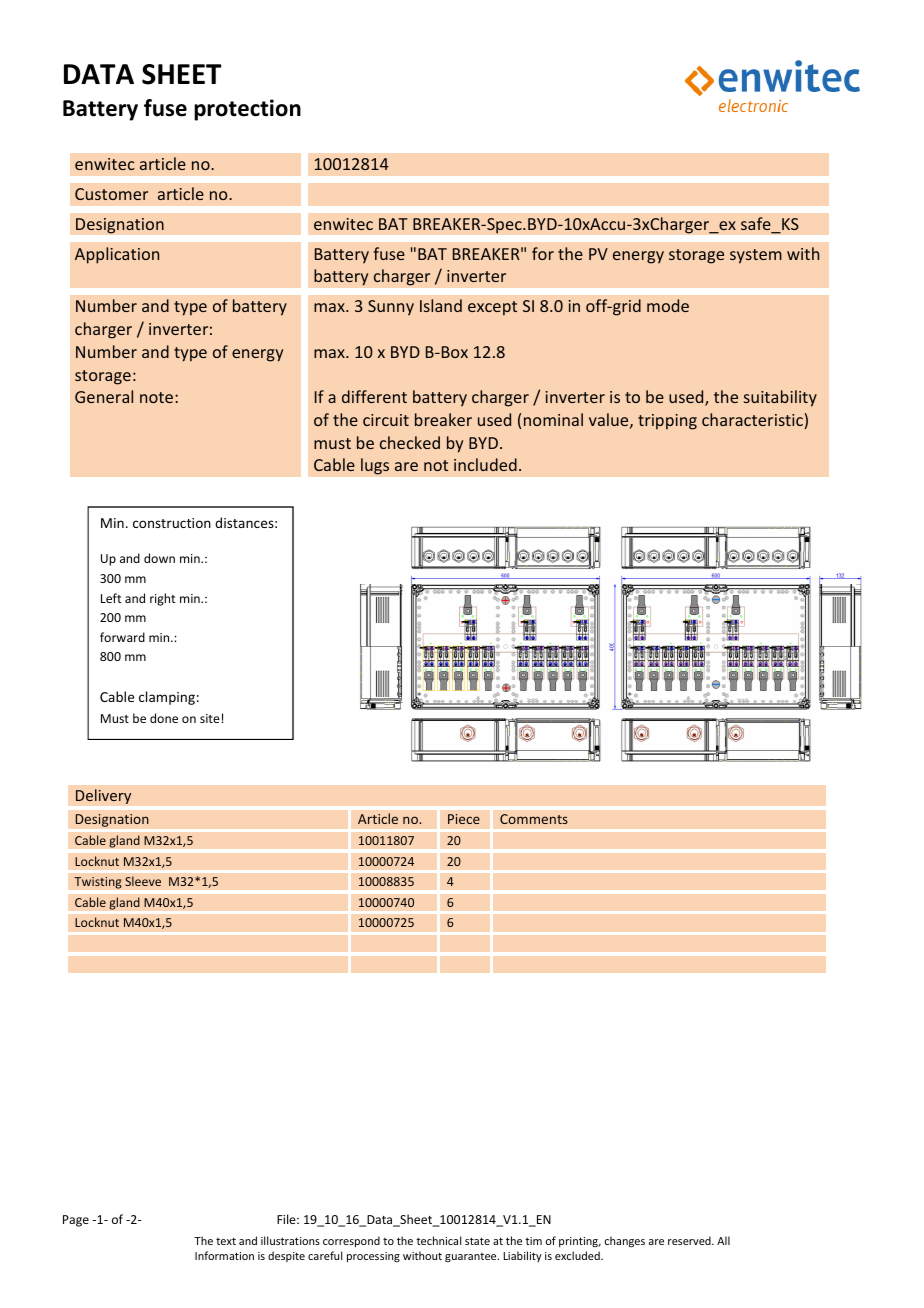 The width and height of the page is (924, 1308). Describe the element at coordinates (667, 422) in the page. I see `tripping` at that location.
